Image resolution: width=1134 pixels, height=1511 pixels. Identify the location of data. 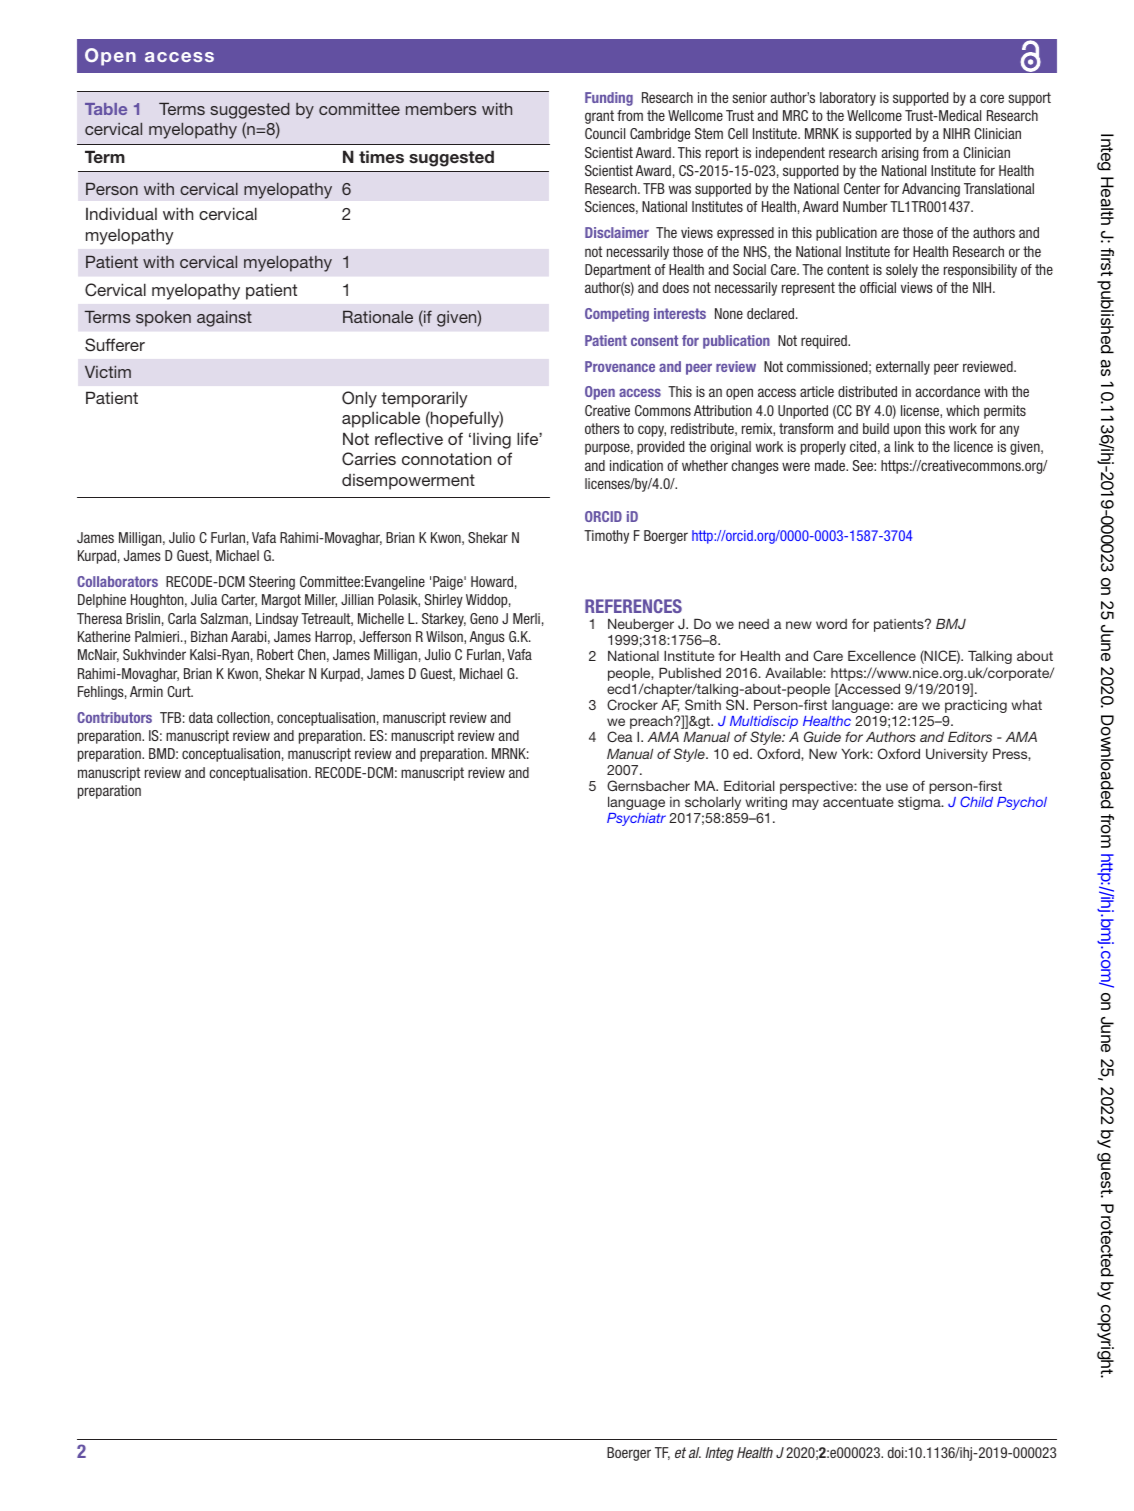
(201, 717).
